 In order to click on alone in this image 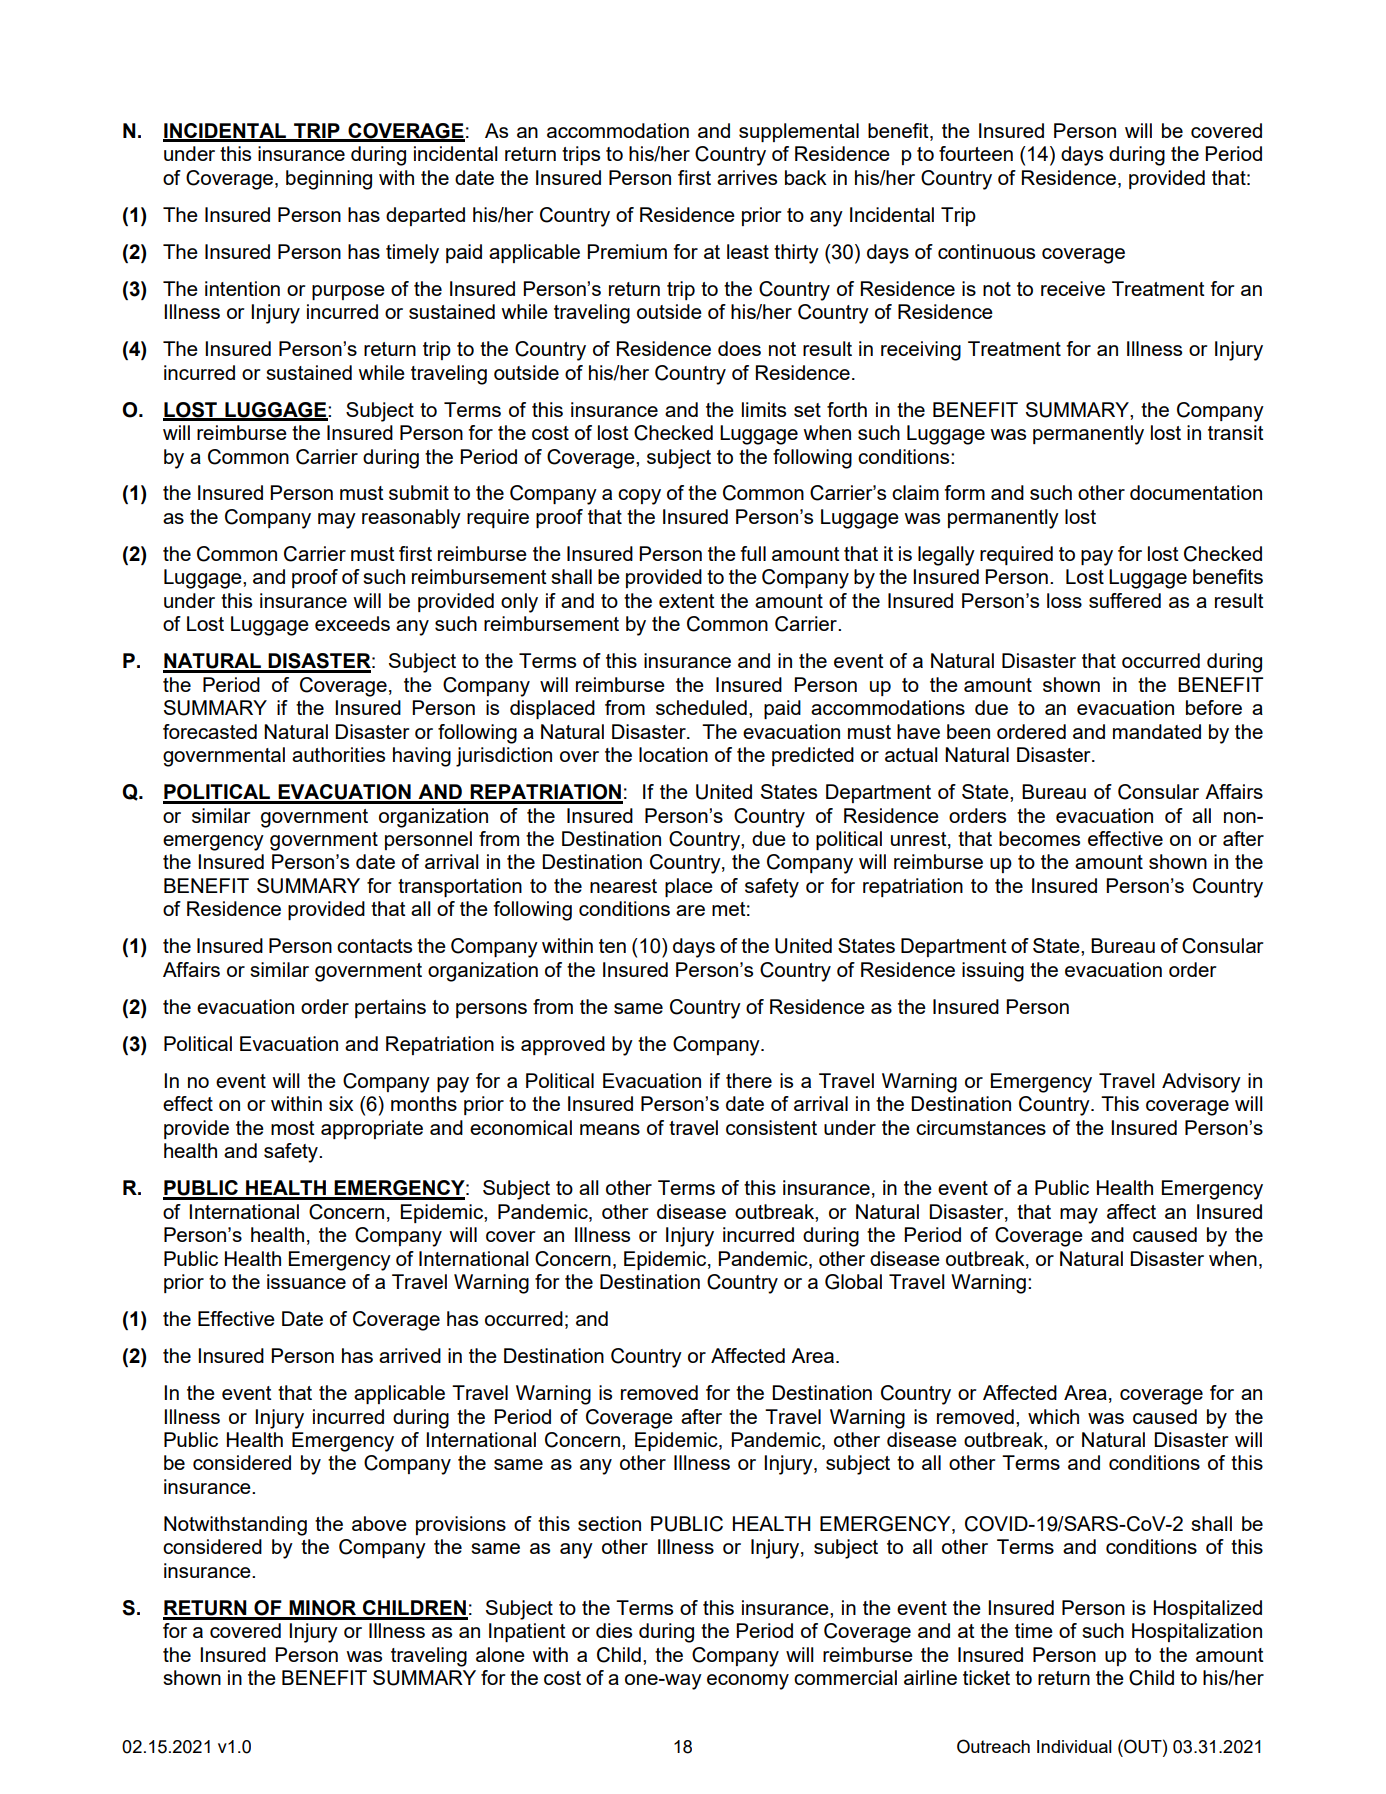, I will do `click(500, 1654)`.
